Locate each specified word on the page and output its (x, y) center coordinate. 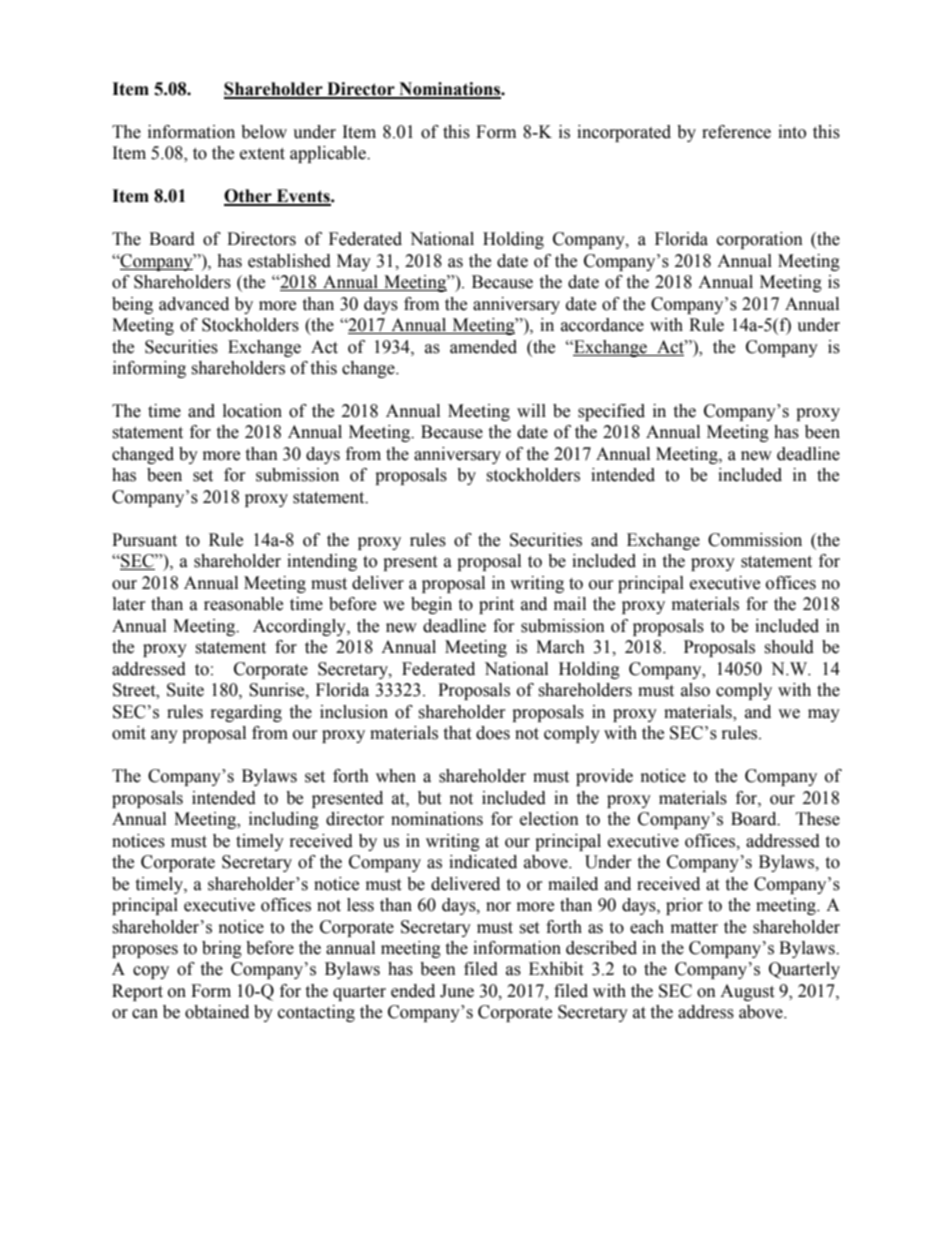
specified (611, 412)
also (695, 690)
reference (736, 132)
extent (262, 154)
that (457, 733)
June (457, 991)
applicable (329, 154)
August (747, 992)
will (531, 410)
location (252, 411)
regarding (246, 713)
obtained (217, 1012)
